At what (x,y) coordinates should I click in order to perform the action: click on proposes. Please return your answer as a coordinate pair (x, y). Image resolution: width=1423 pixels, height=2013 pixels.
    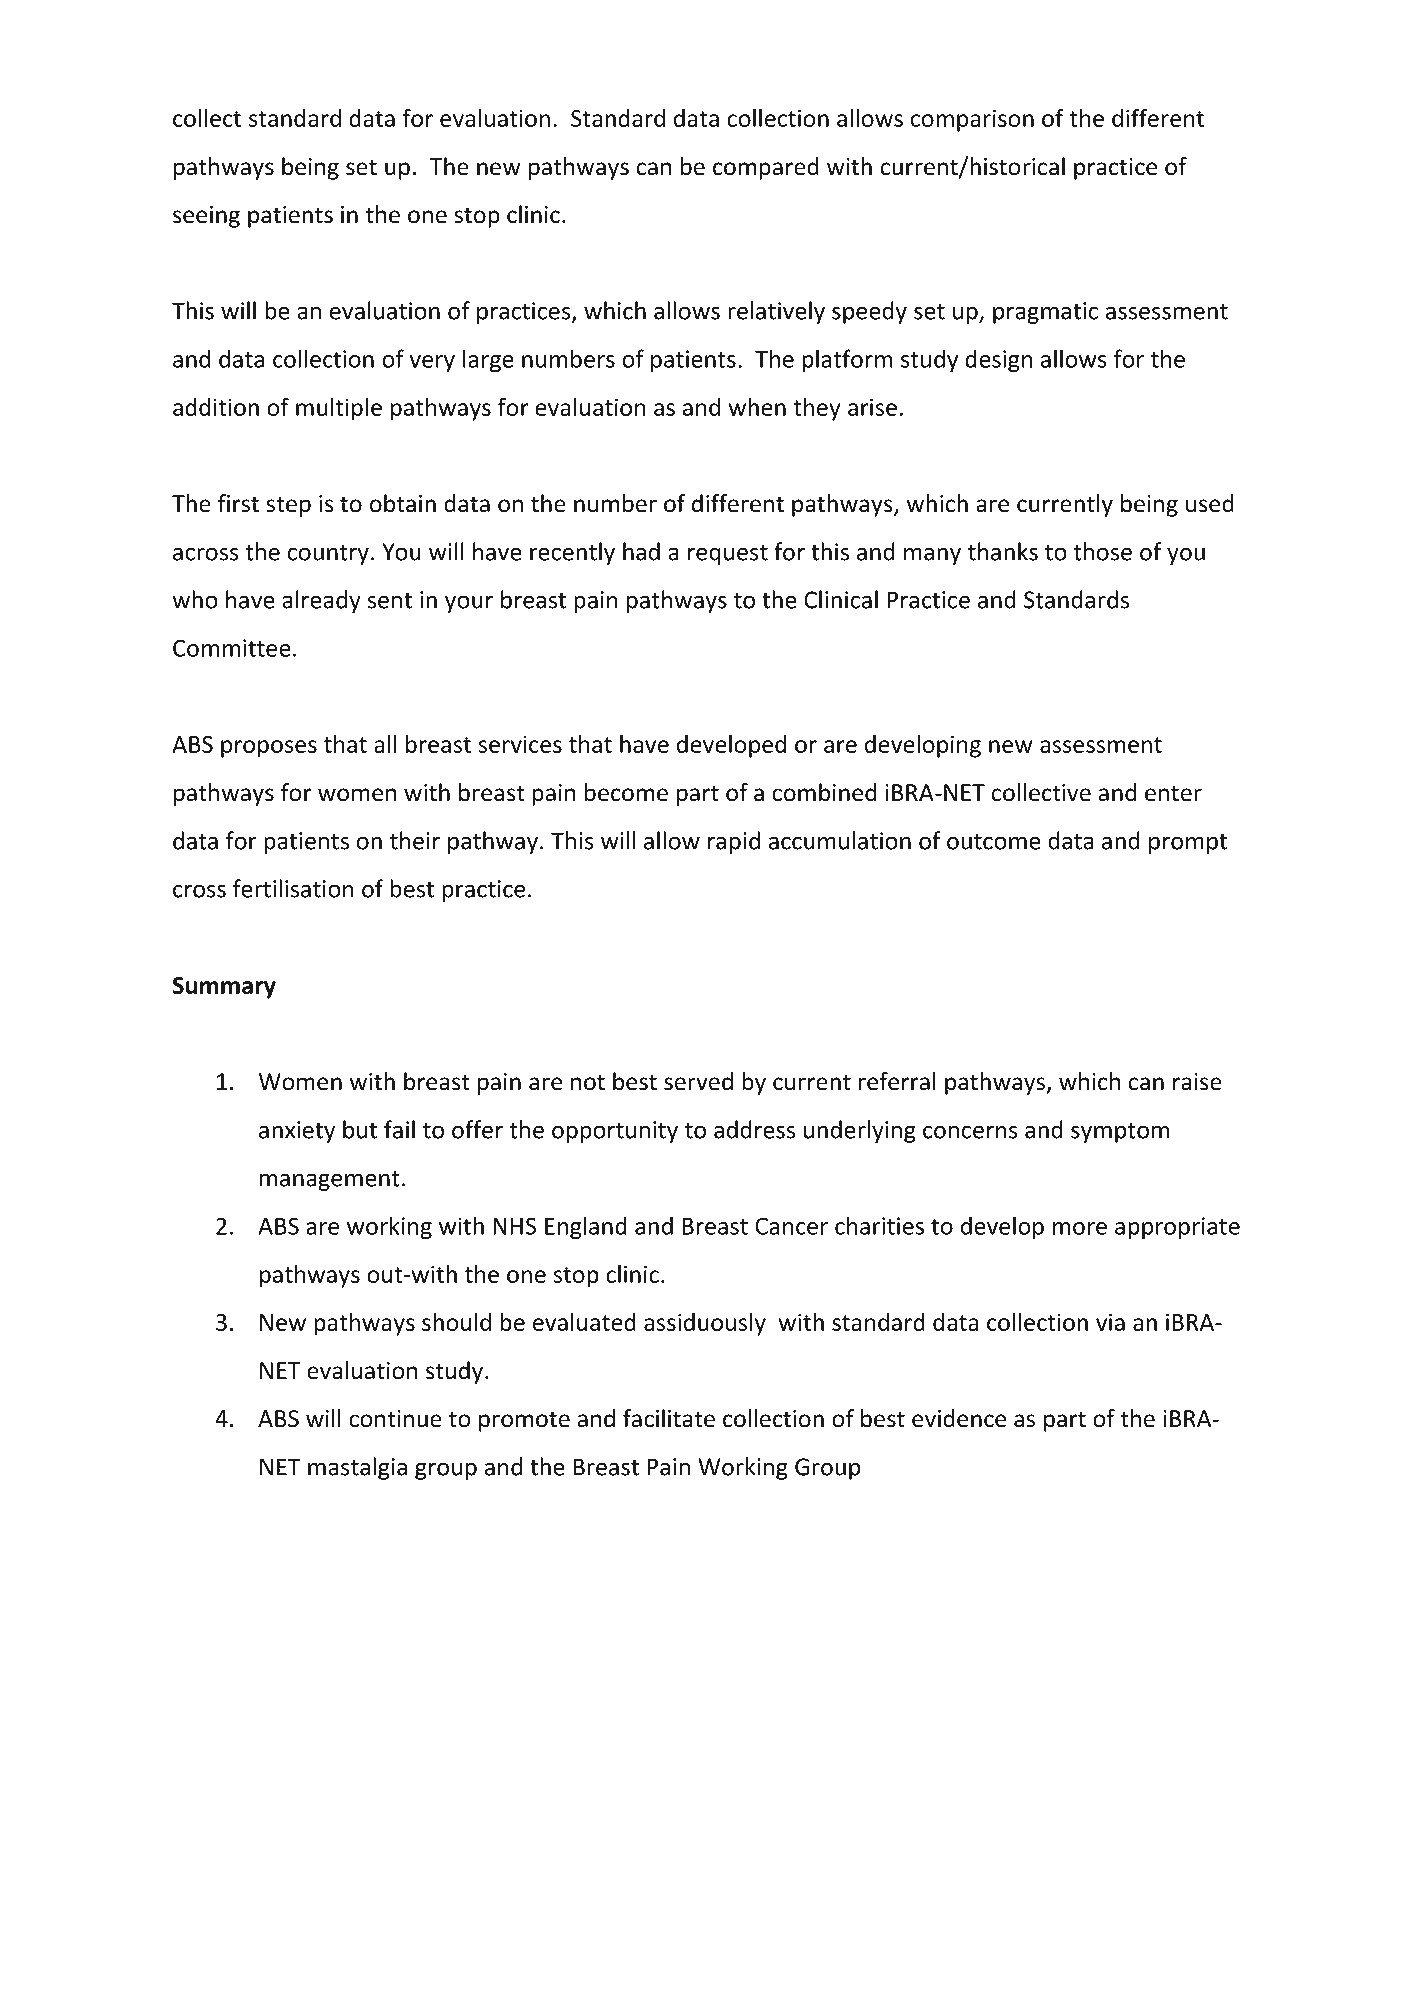
    Looking at the image, I should click on (269, 749).
